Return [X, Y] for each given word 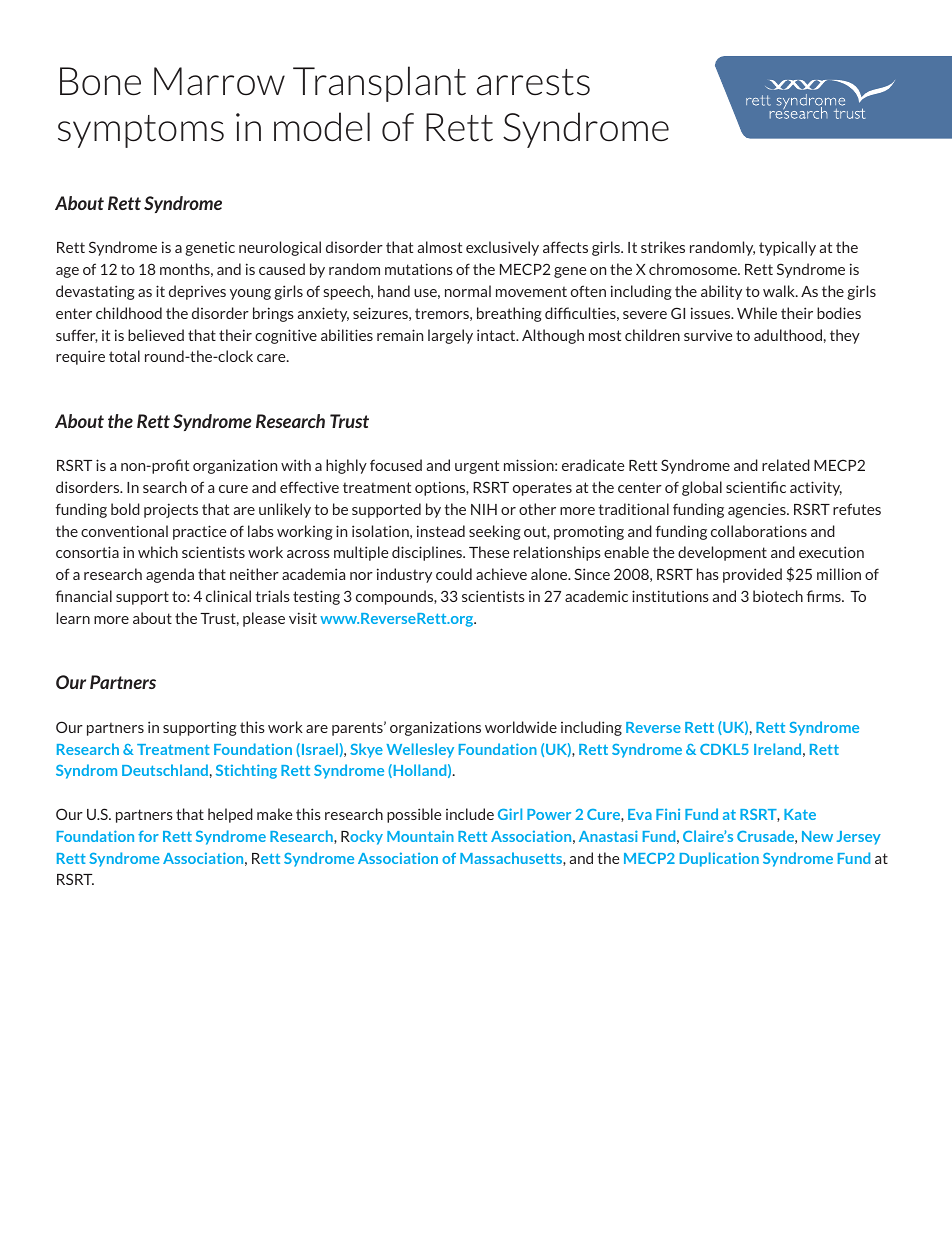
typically [787, 248]
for [148, 836]
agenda [170, 575]
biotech [778, 596]
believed [156, 335]
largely [450, 336]
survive [708, 335]
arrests [533, 82]
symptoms [141, 131]
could [454, 574]
